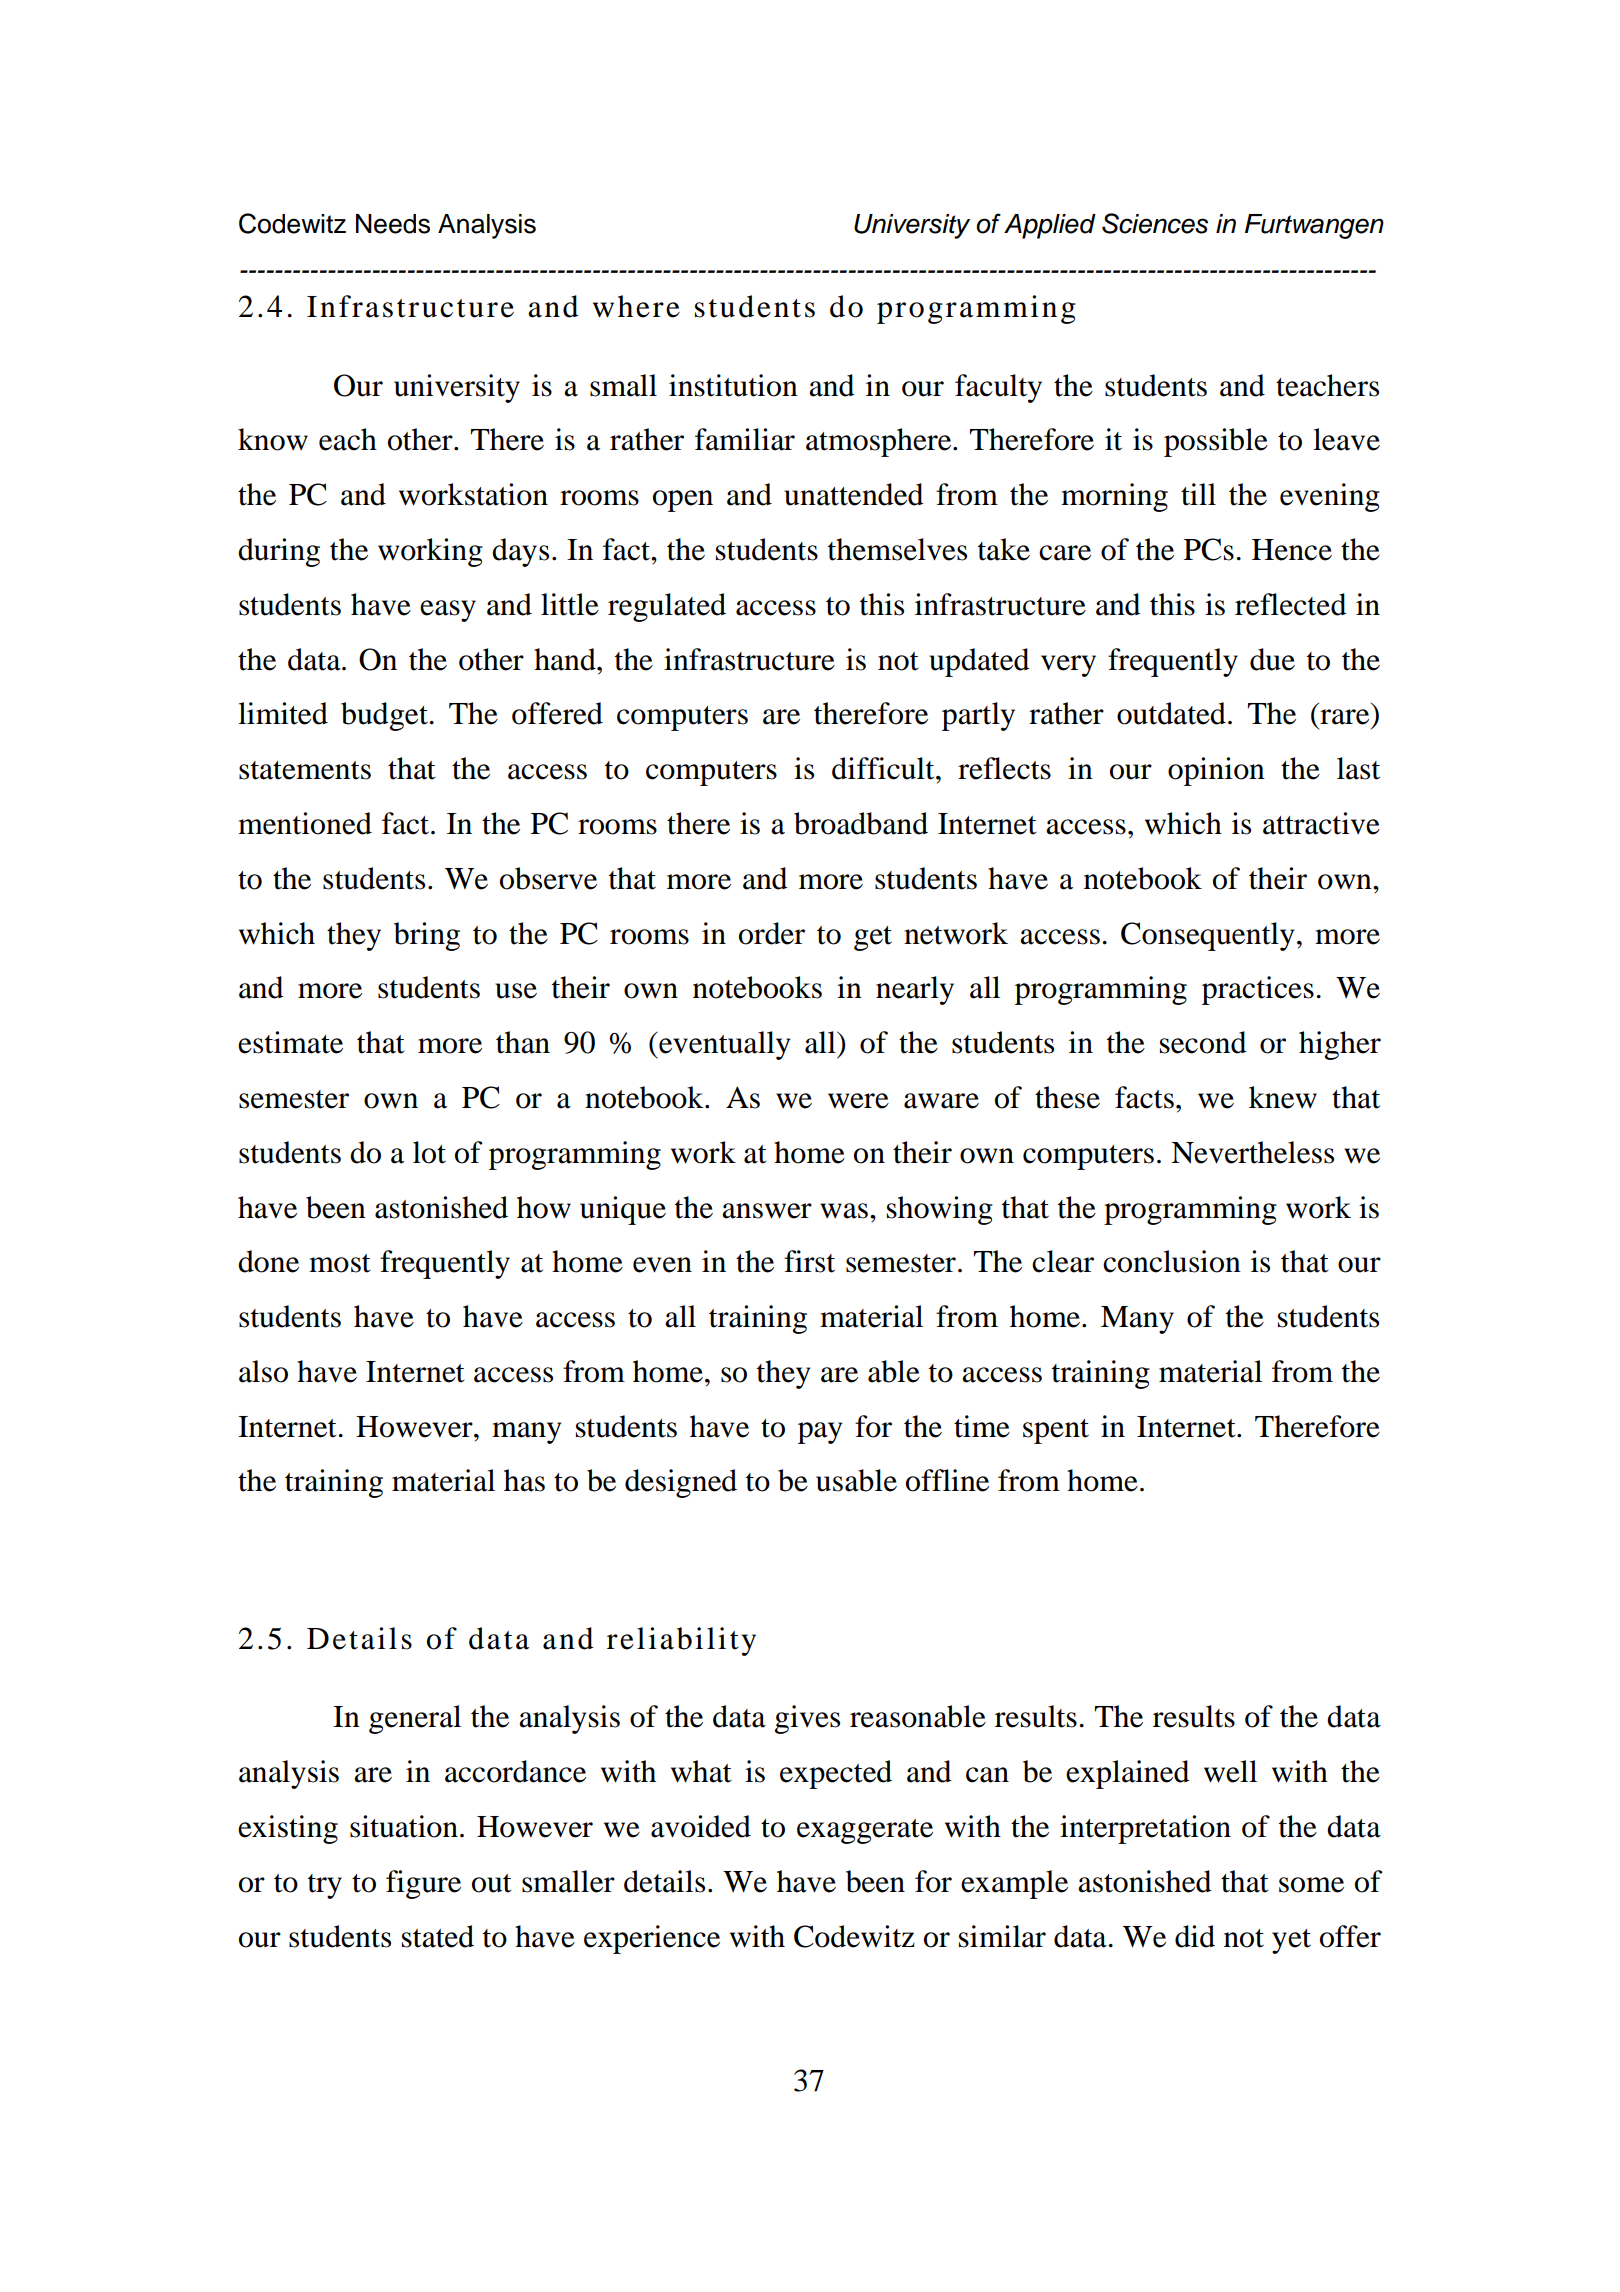  Describe the element at coordinates (423, 1884) in the screenshot. I see `figure` at that location.
